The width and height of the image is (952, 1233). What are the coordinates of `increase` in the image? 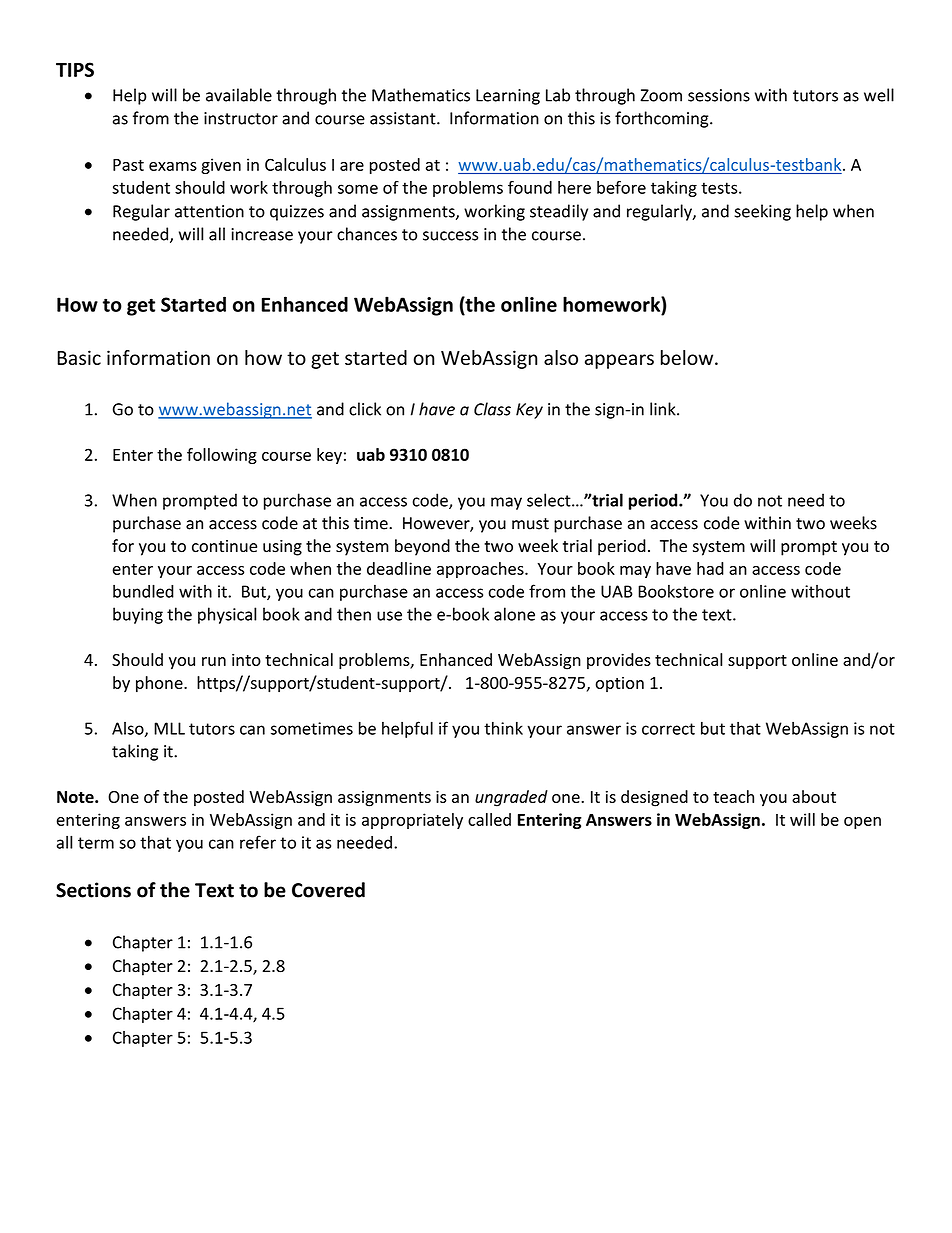 It's located at (262, 234).
